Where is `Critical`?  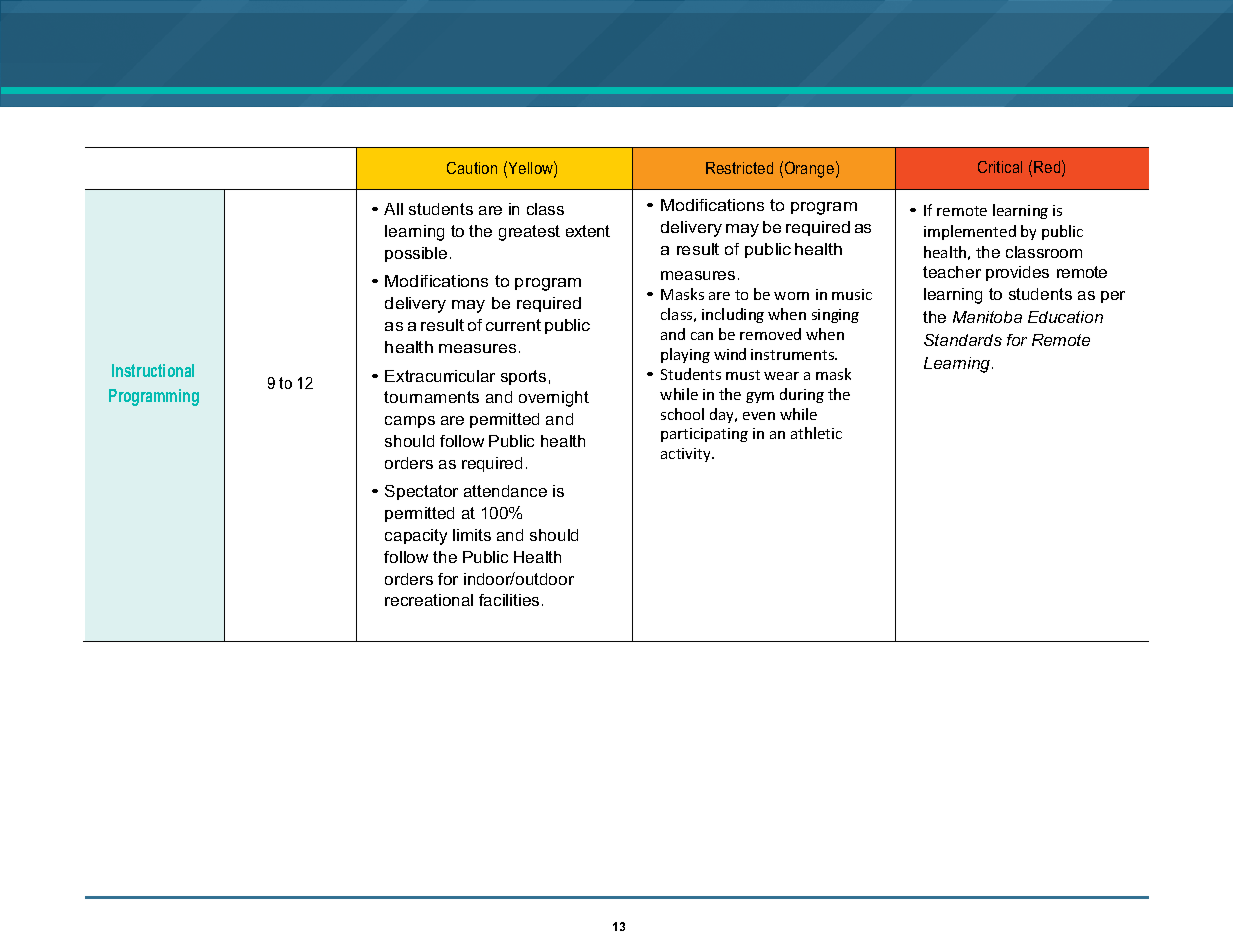 Critical is located at coordinates (1000, 167).
